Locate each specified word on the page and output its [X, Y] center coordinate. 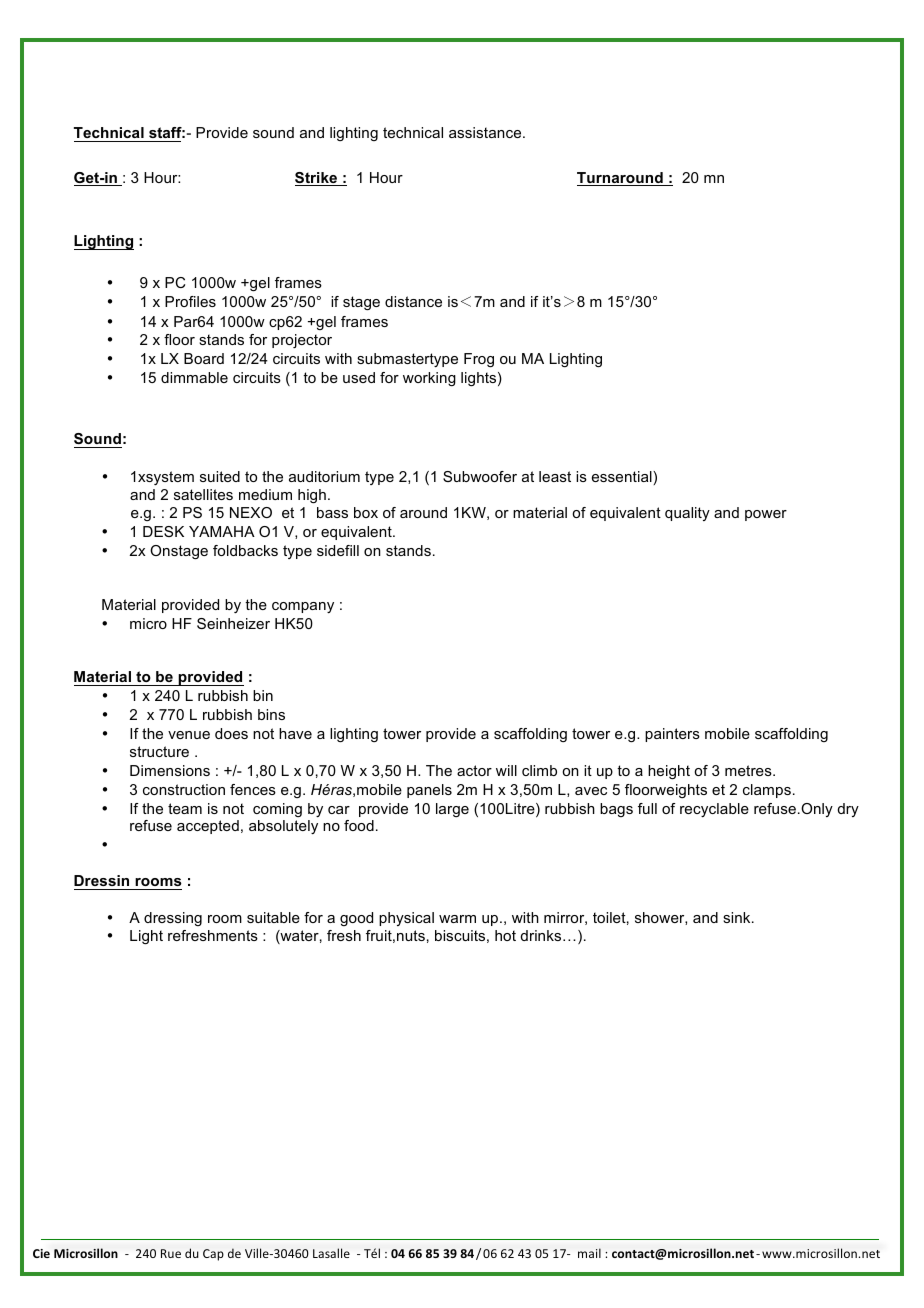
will [506, 770]
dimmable [194, 377]
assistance [486, 132]
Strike [317, 179]
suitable [273, 917]
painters [672, 735]
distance [413, 301]
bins [271, 714]
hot [505, 935]
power [766, 515]
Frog [479, 360]
